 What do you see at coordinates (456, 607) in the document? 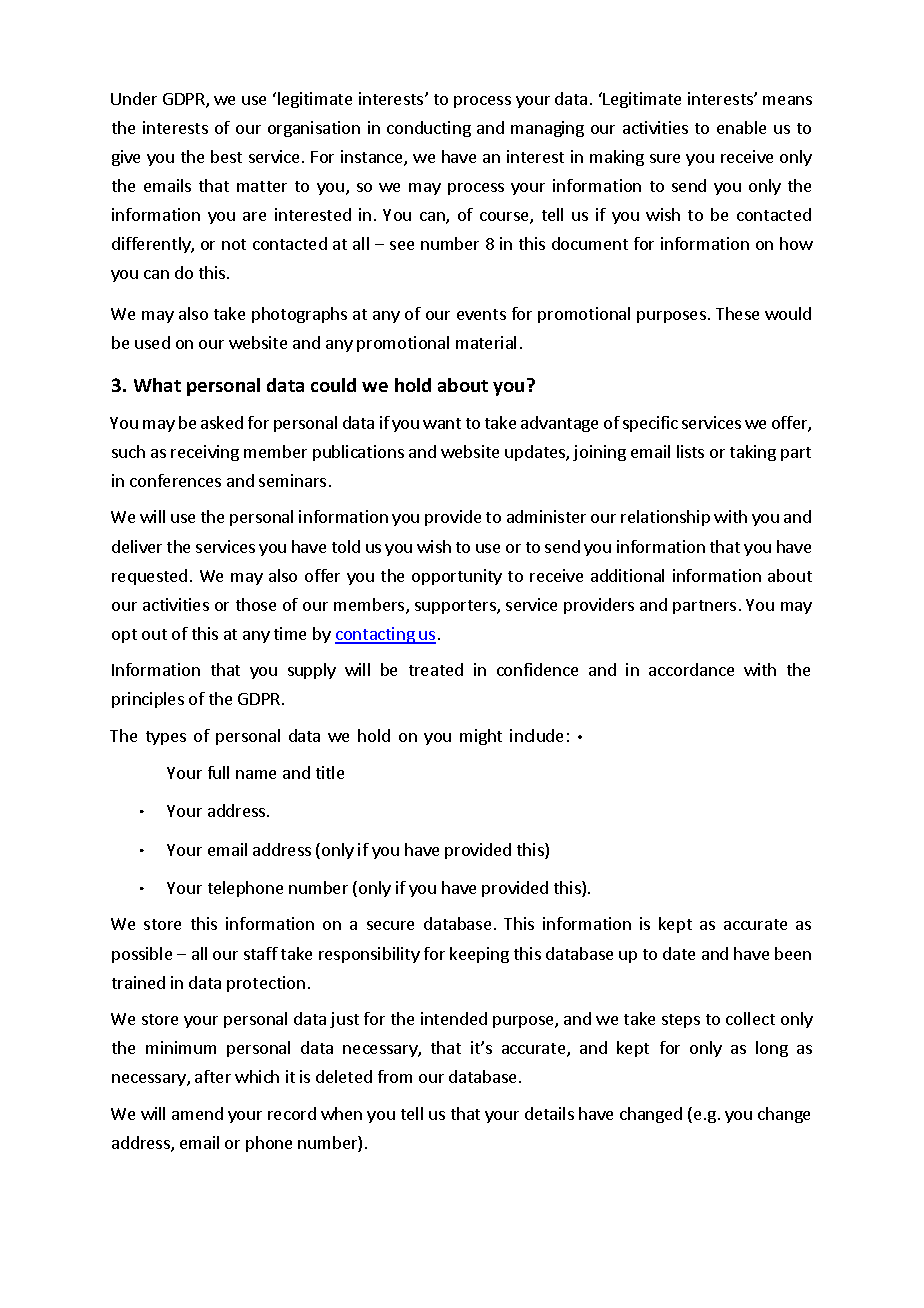
I see `supporters` at bounding box center [456, 607].
